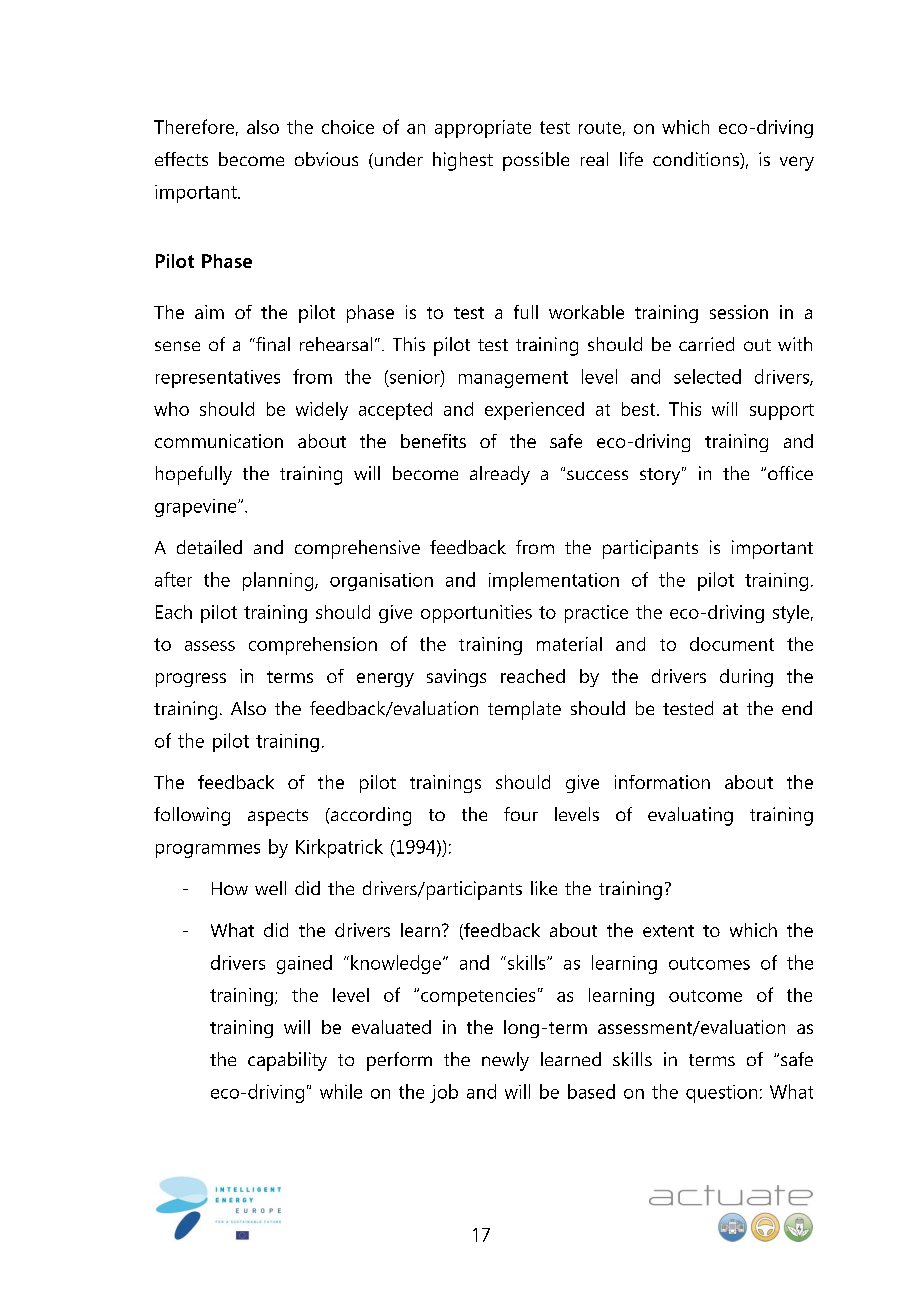 The width and height of the screenshot is (924, 1308). I want to click on planning, so click(279, 581).
